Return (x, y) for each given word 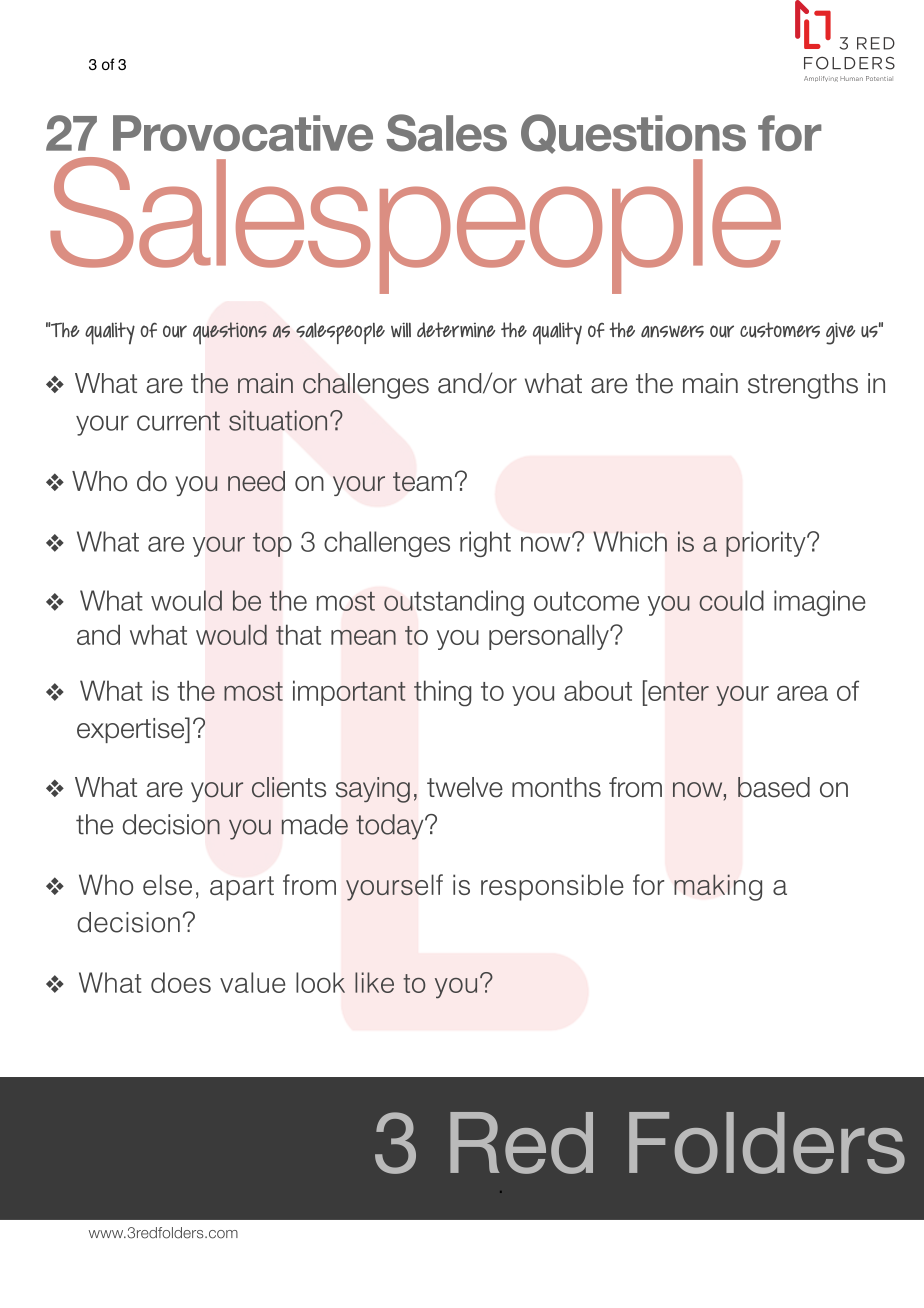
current (178, 421)
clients (289, 787)
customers (780, 330)
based (774, 787)
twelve (465, 787)
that (298, 634)
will (401, 329)
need (256, 481)
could (731, 600)
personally (550, 637)
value (252, 982)
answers (672, 331)
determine (456, 330)
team (422, 482)
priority (767, 544)
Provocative (243, 133)
